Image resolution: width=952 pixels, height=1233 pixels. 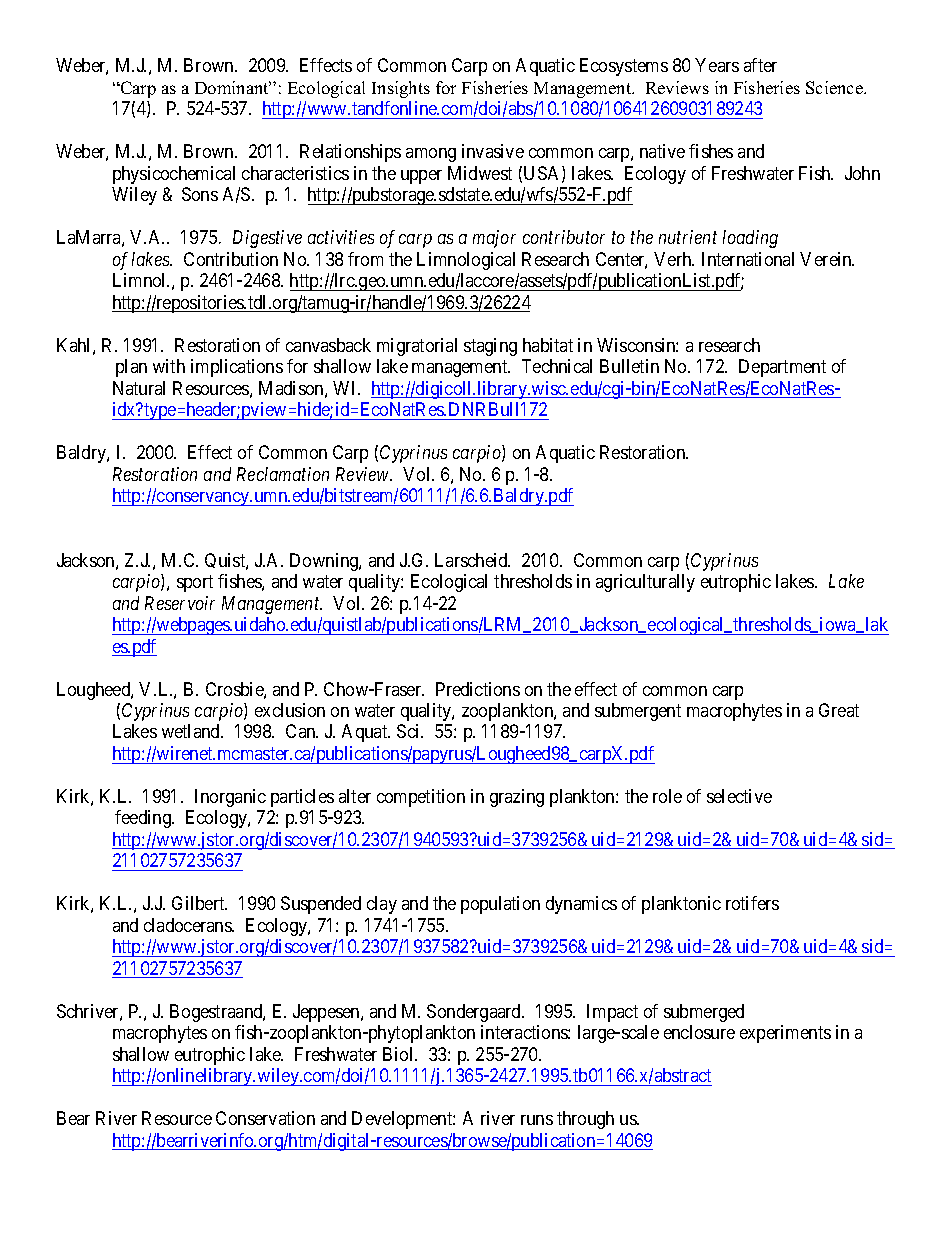 What do you see at coordinates (265, 1118) in the screenshot?
I see `Conservation` at bounding box center [265, 1118].
